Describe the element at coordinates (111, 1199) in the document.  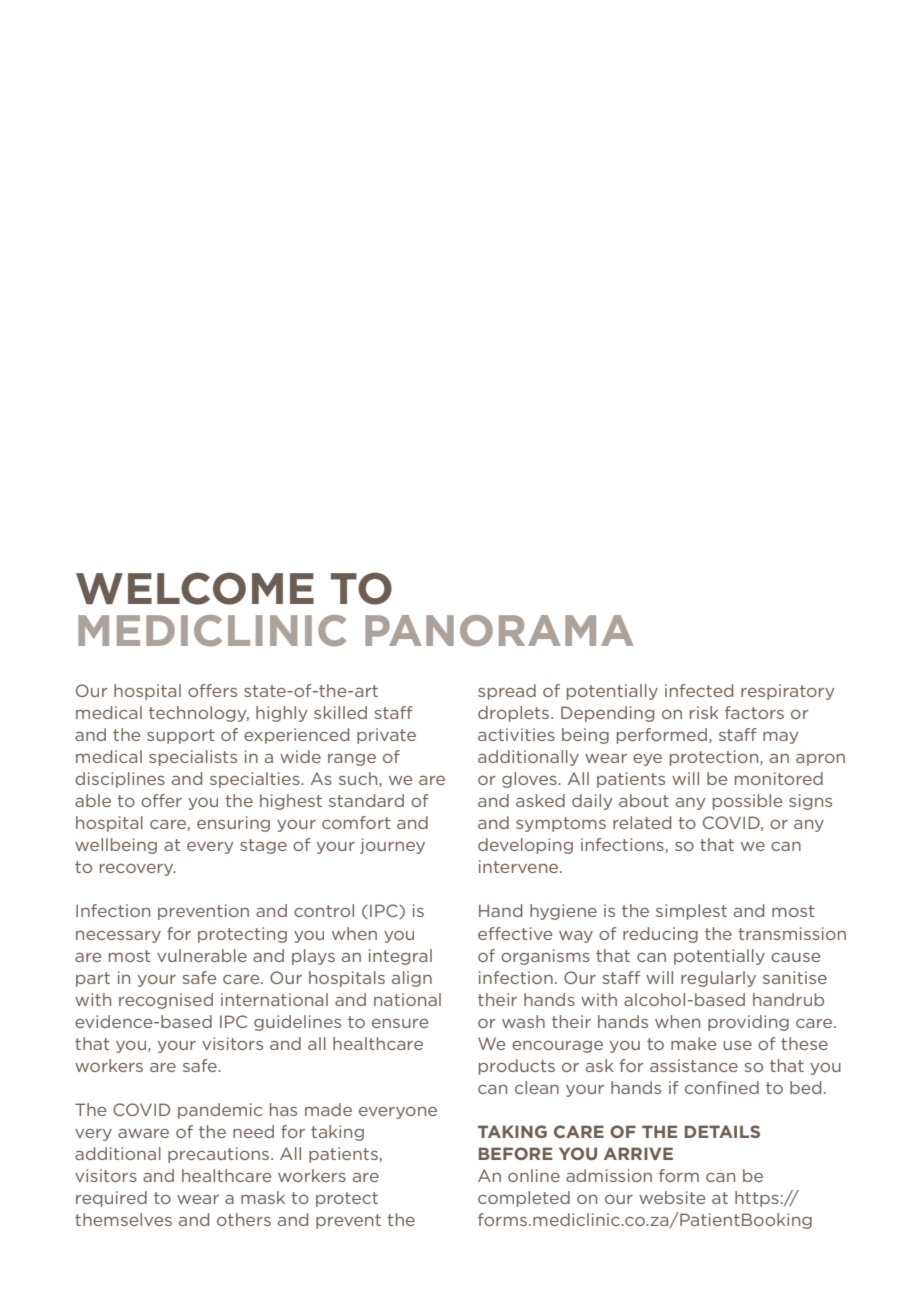
I see `required` at that location.
